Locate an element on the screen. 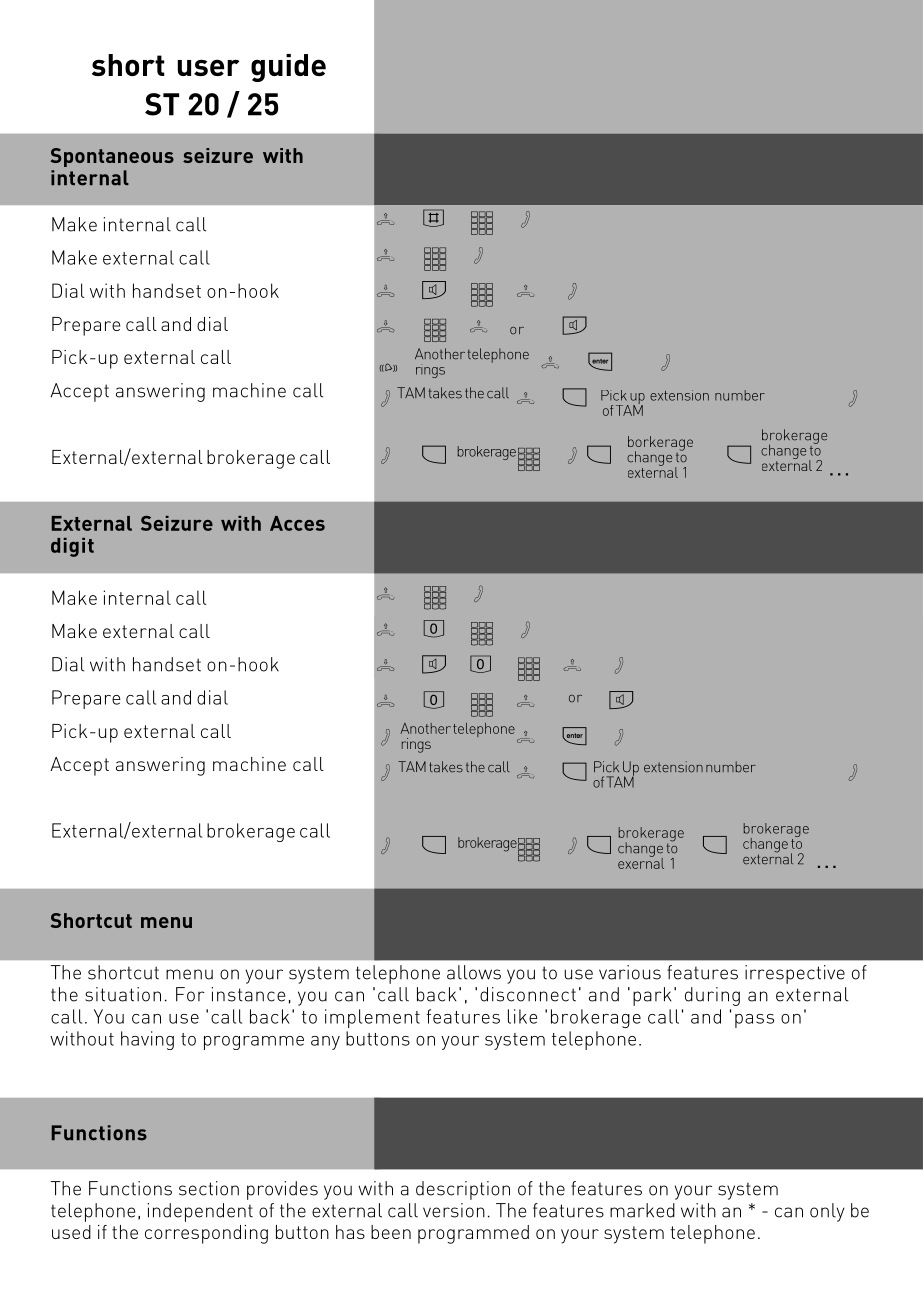  independent is located at coordinates (200, 1212).
